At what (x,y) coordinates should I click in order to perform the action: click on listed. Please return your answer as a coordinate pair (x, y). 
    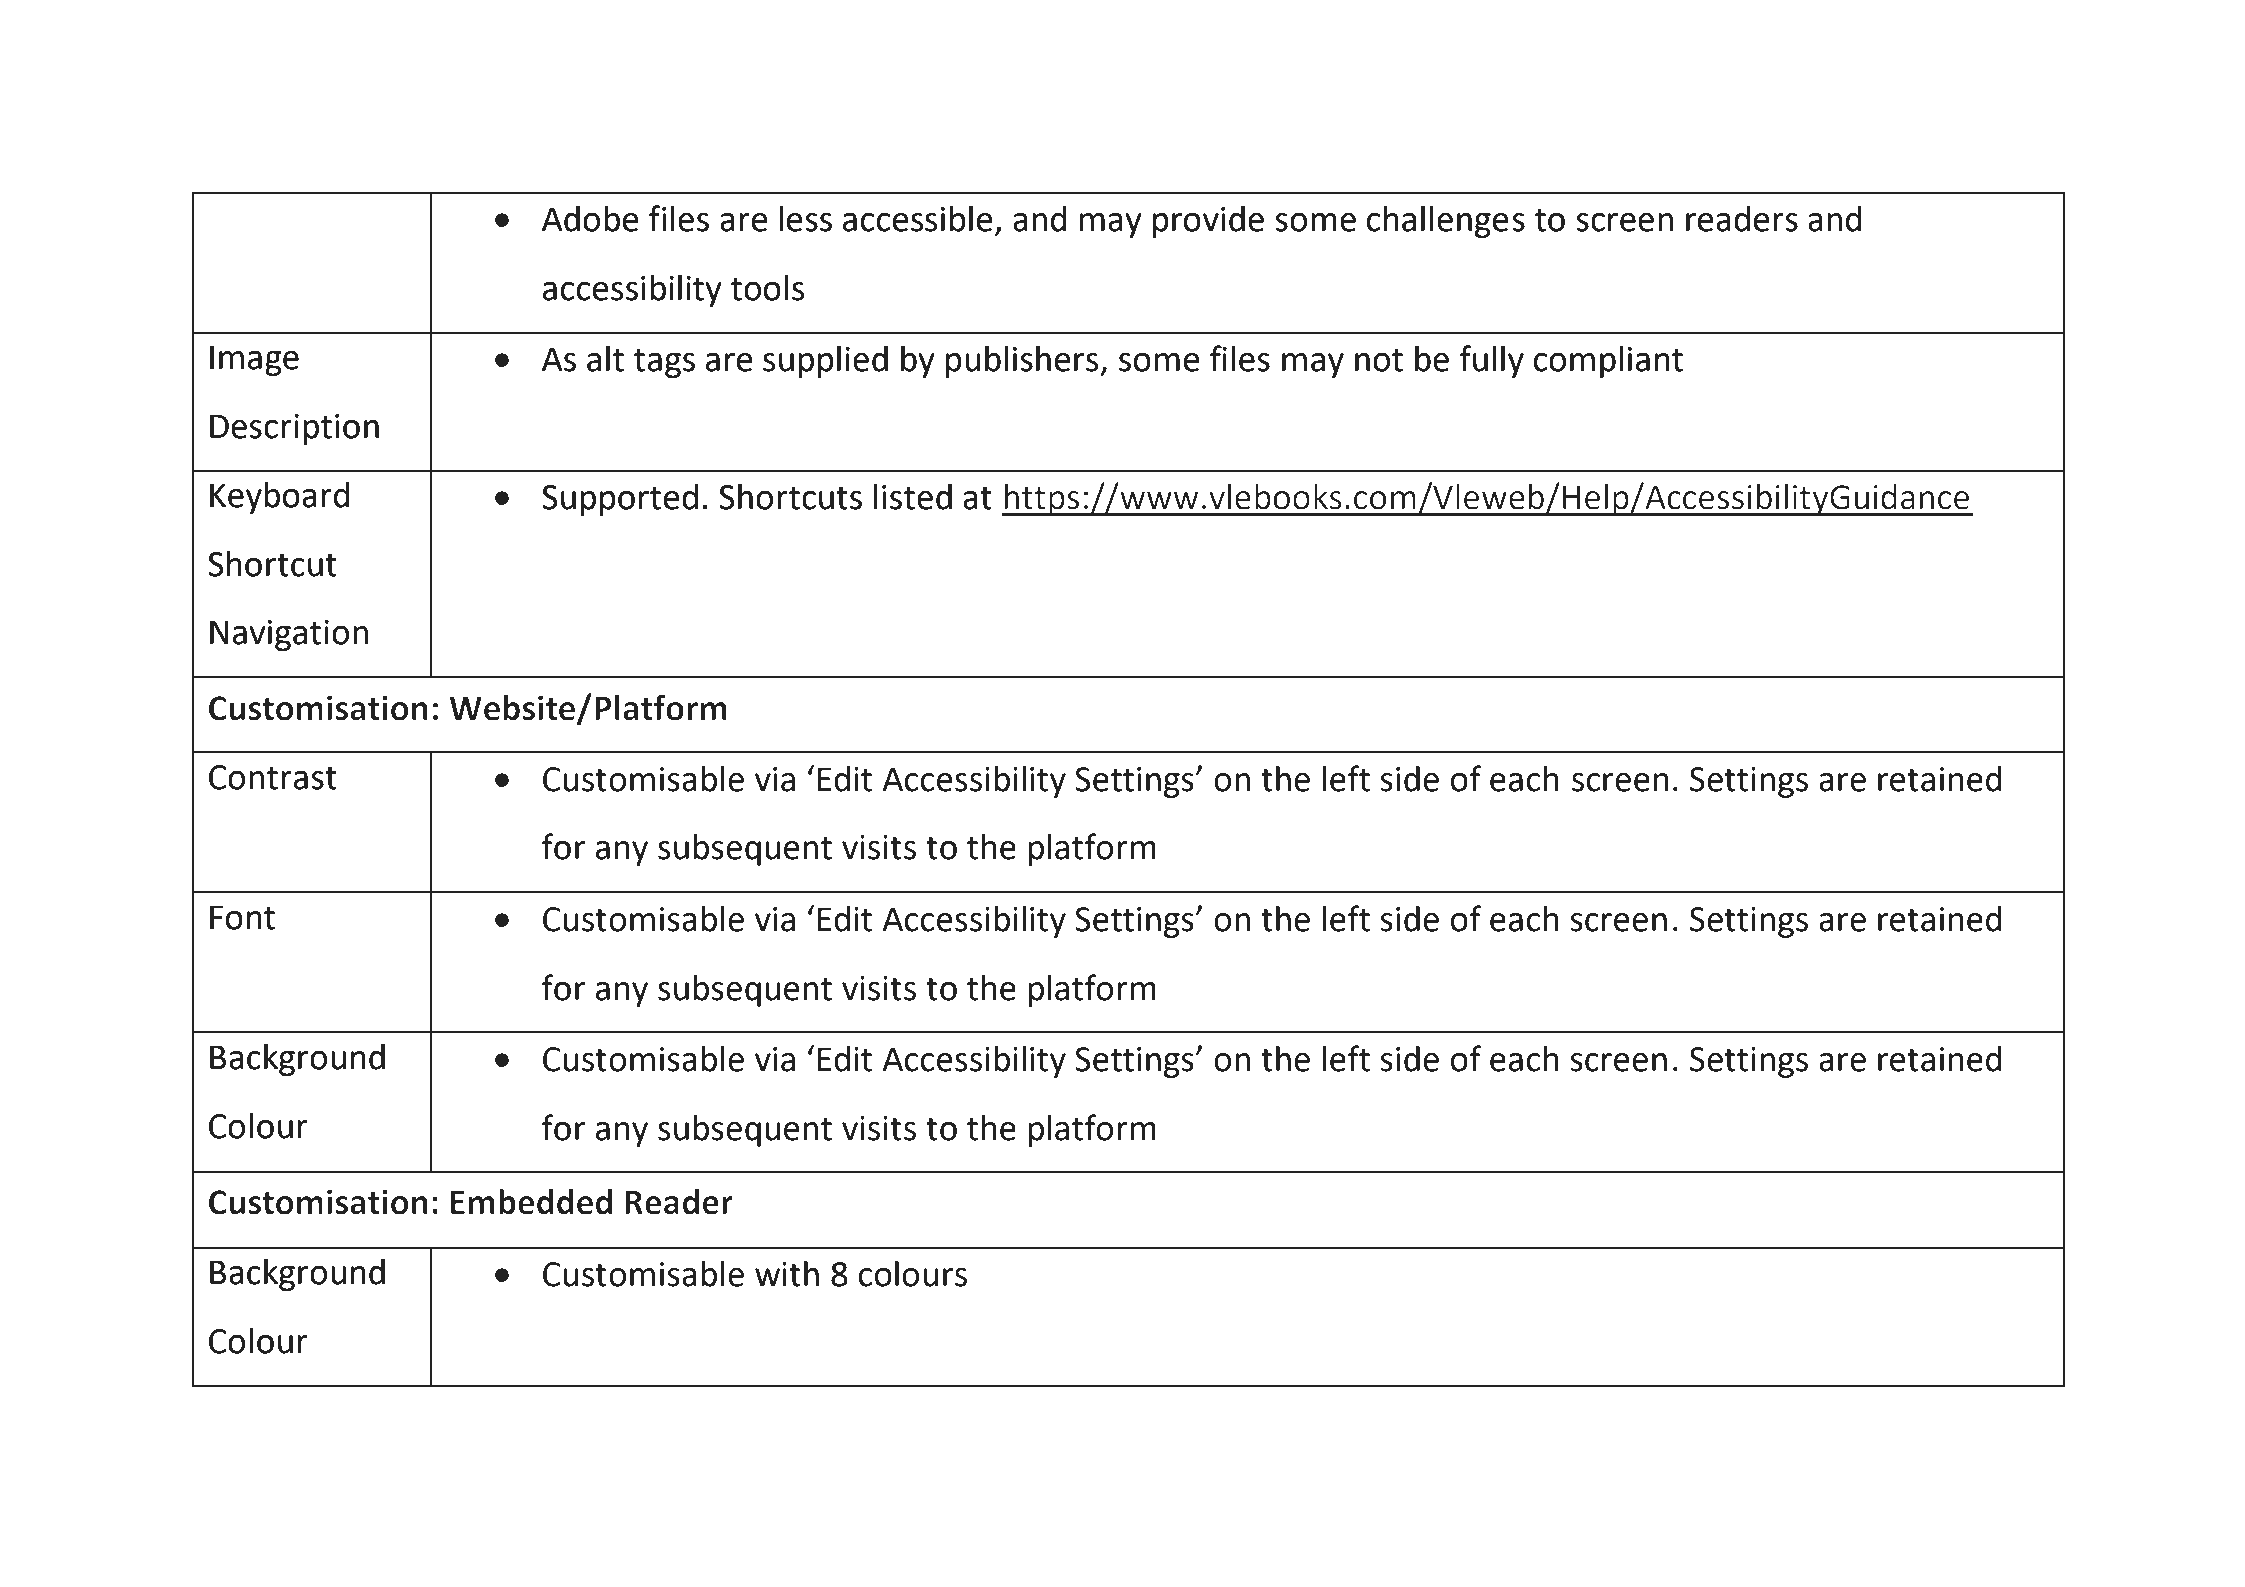
    Looking at the image, I should click on (913, 497).
